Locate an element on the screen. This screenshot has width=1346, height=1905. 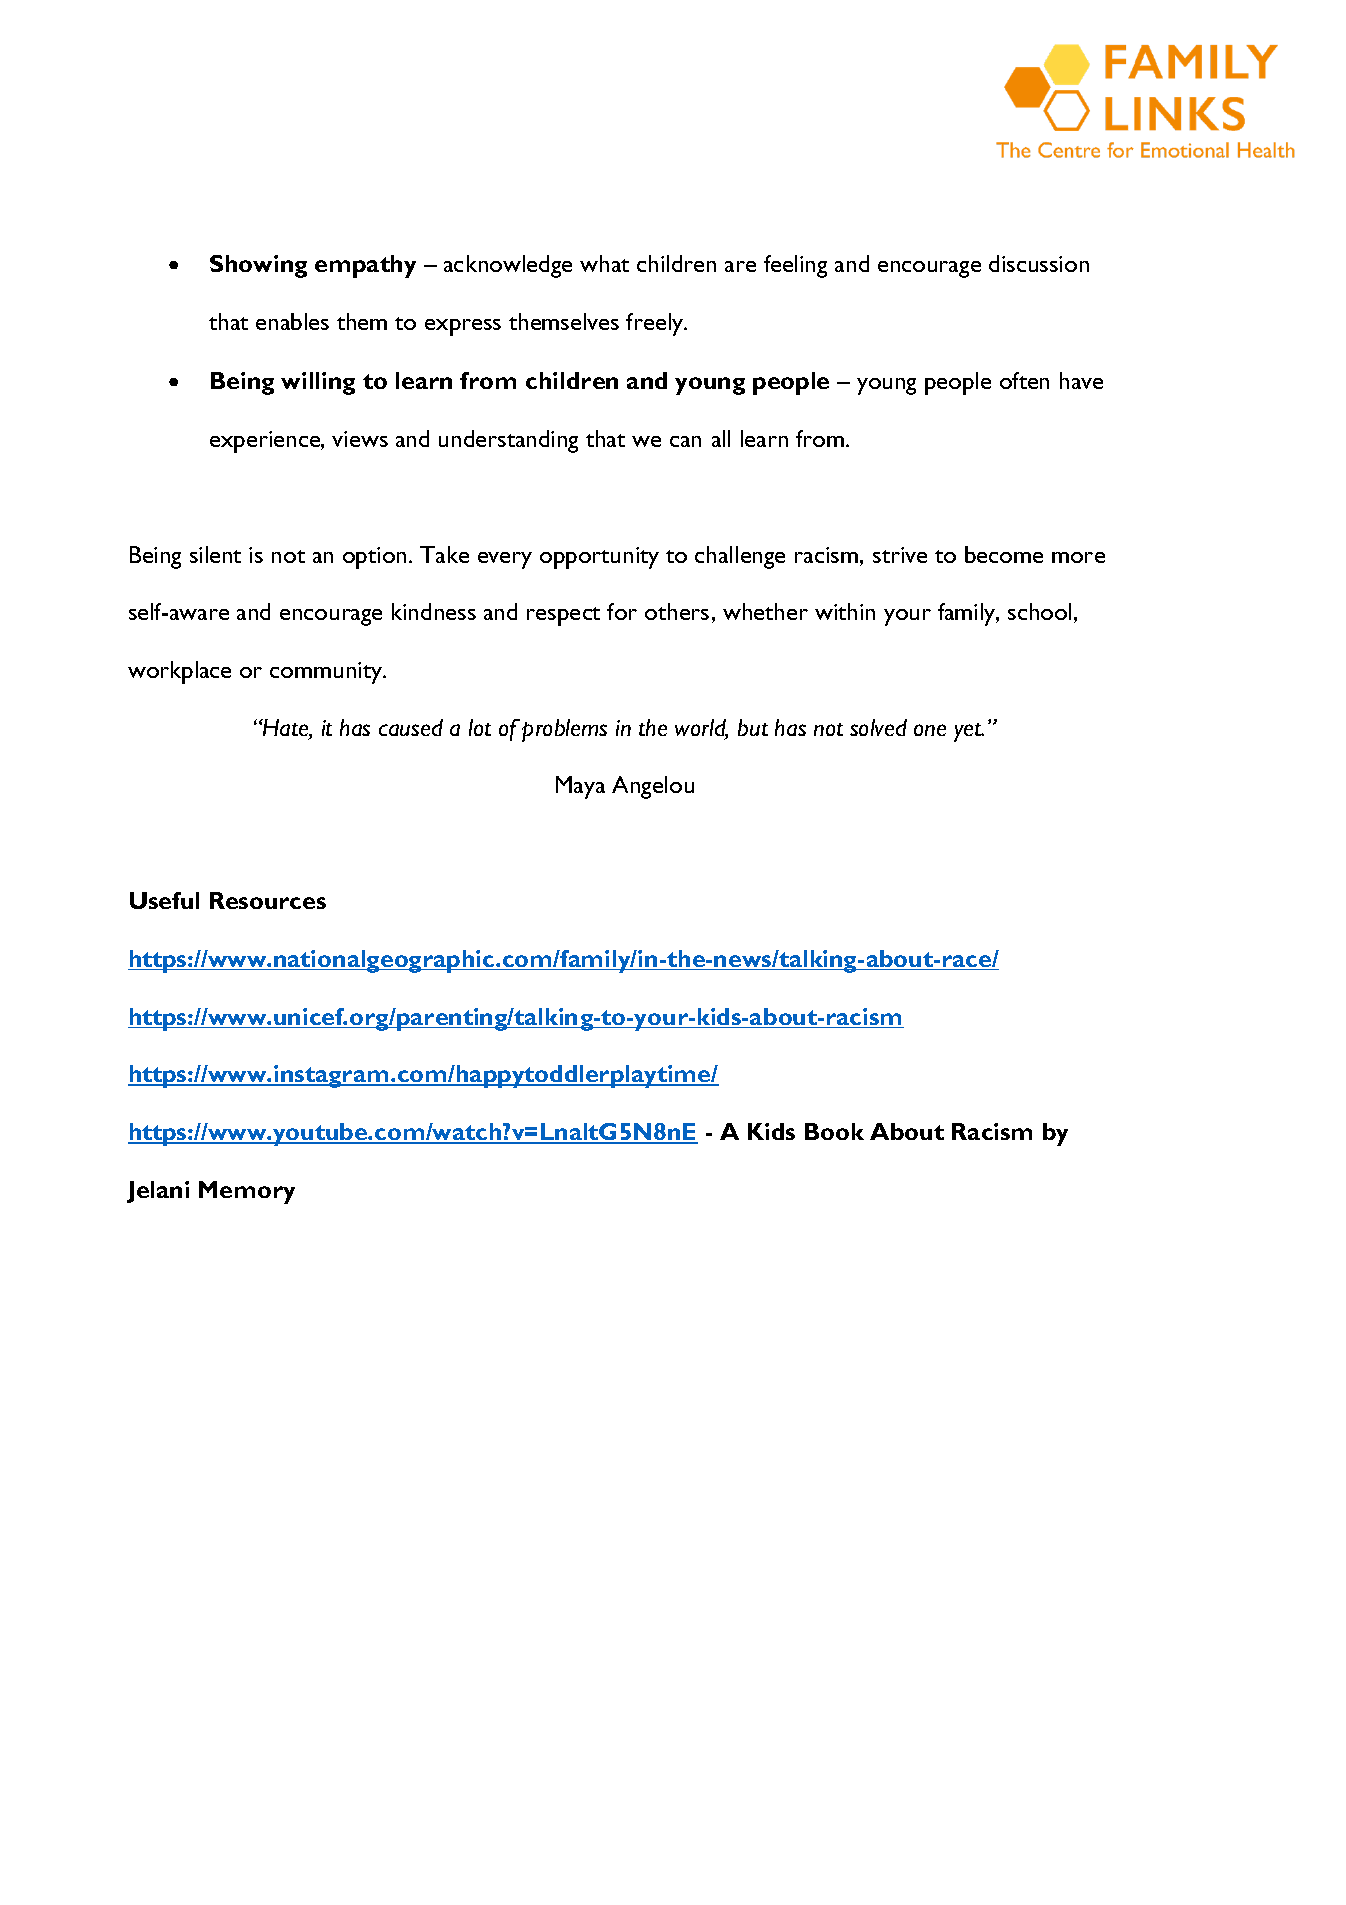
Resources is located at coordinates (268, 900).
